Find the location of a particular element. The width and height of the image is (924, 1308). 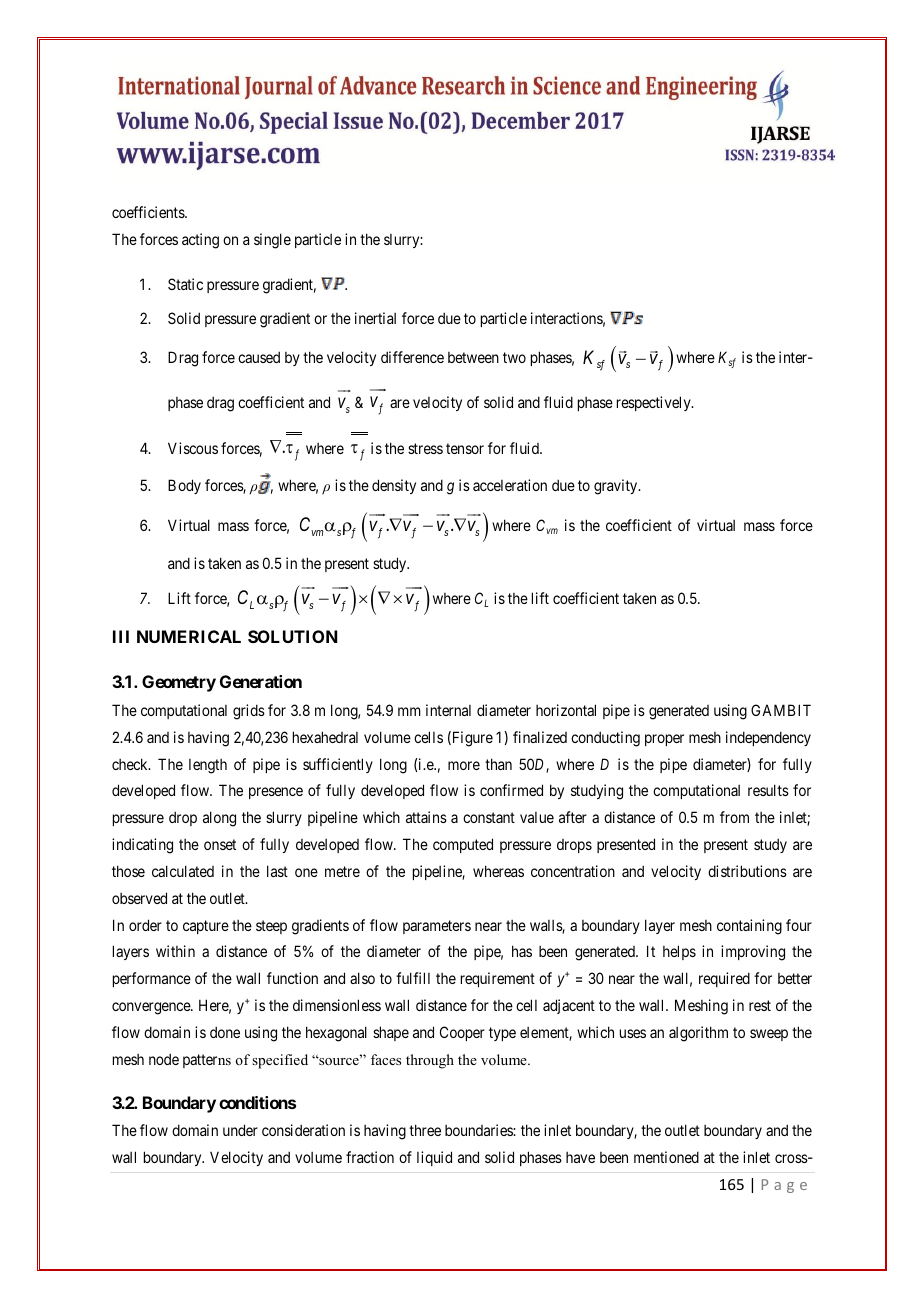

Static is located at coordinates (185, 284).
